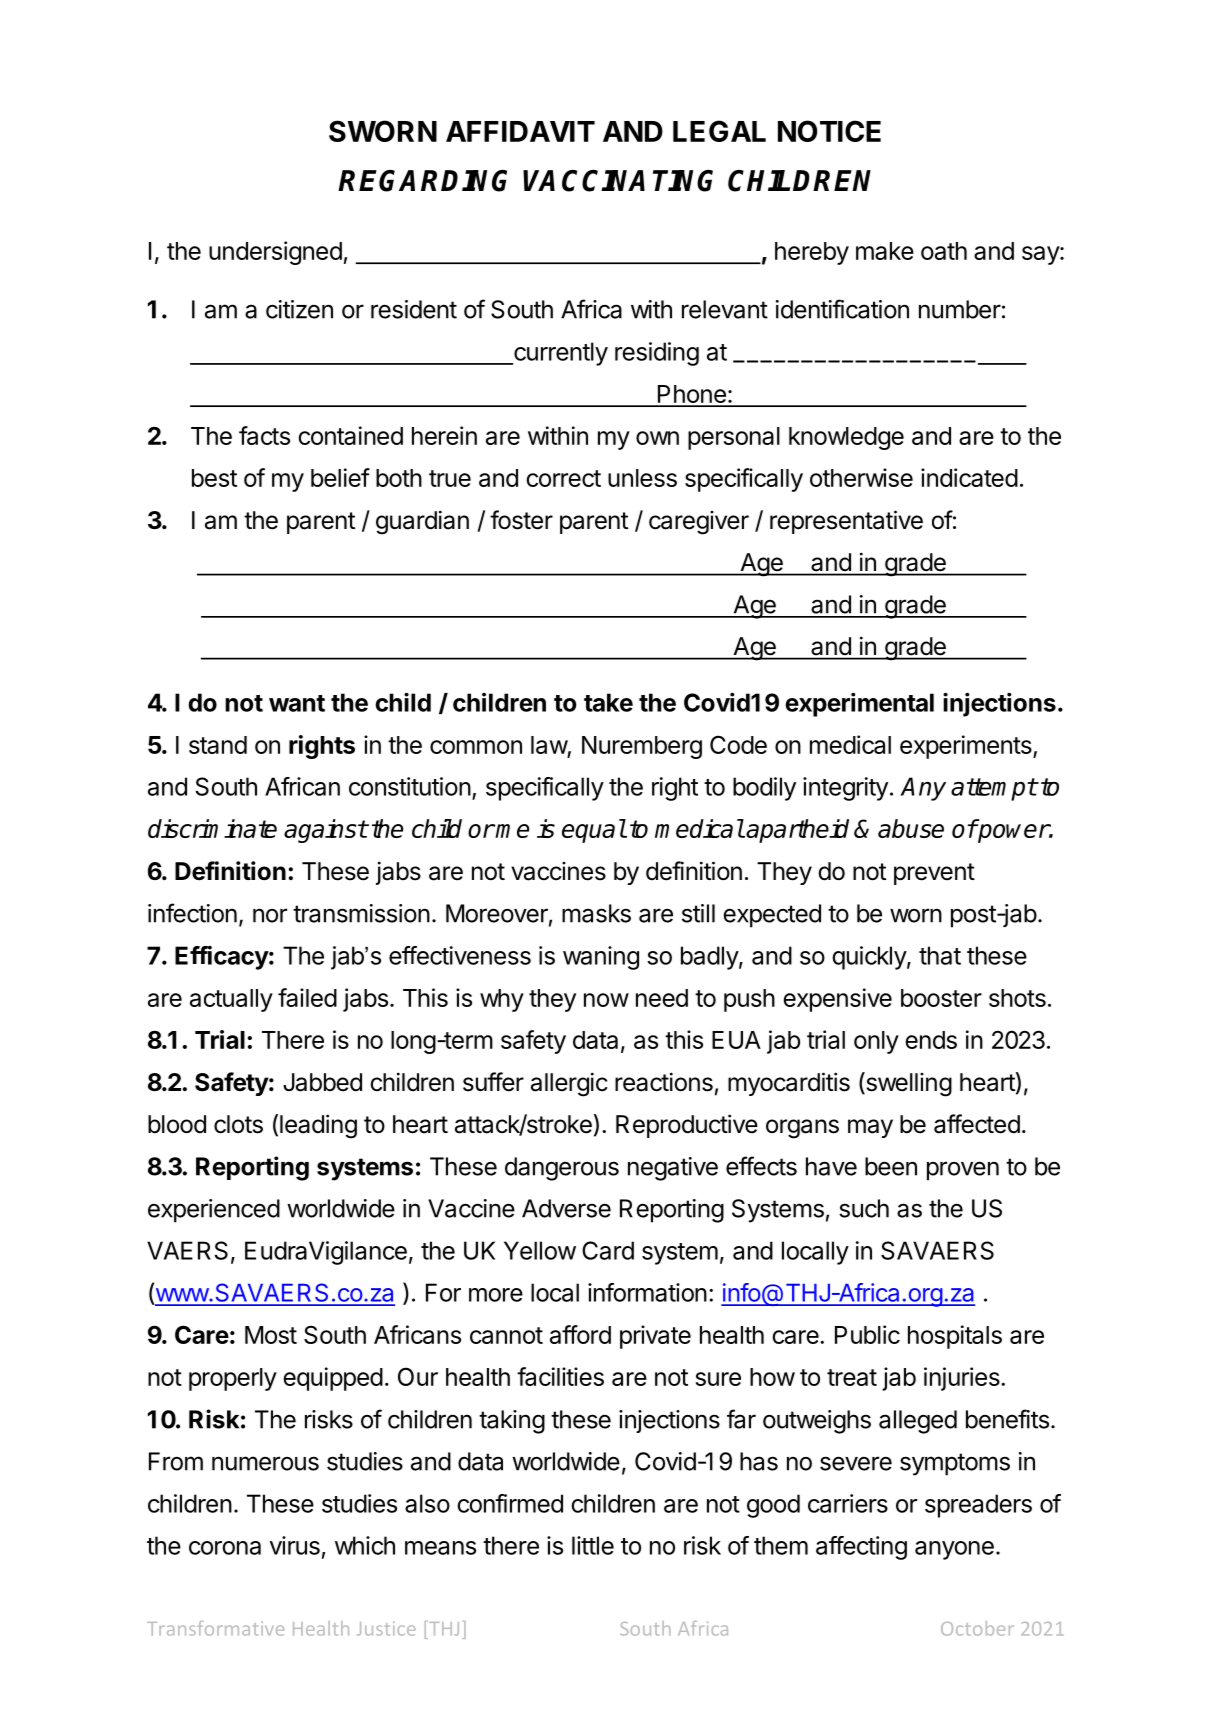 The height and width of the screenshot is (1714, 1212). Describe the element at coordinates (859, 704) in the screenshot. I see `experimental` at that location.
